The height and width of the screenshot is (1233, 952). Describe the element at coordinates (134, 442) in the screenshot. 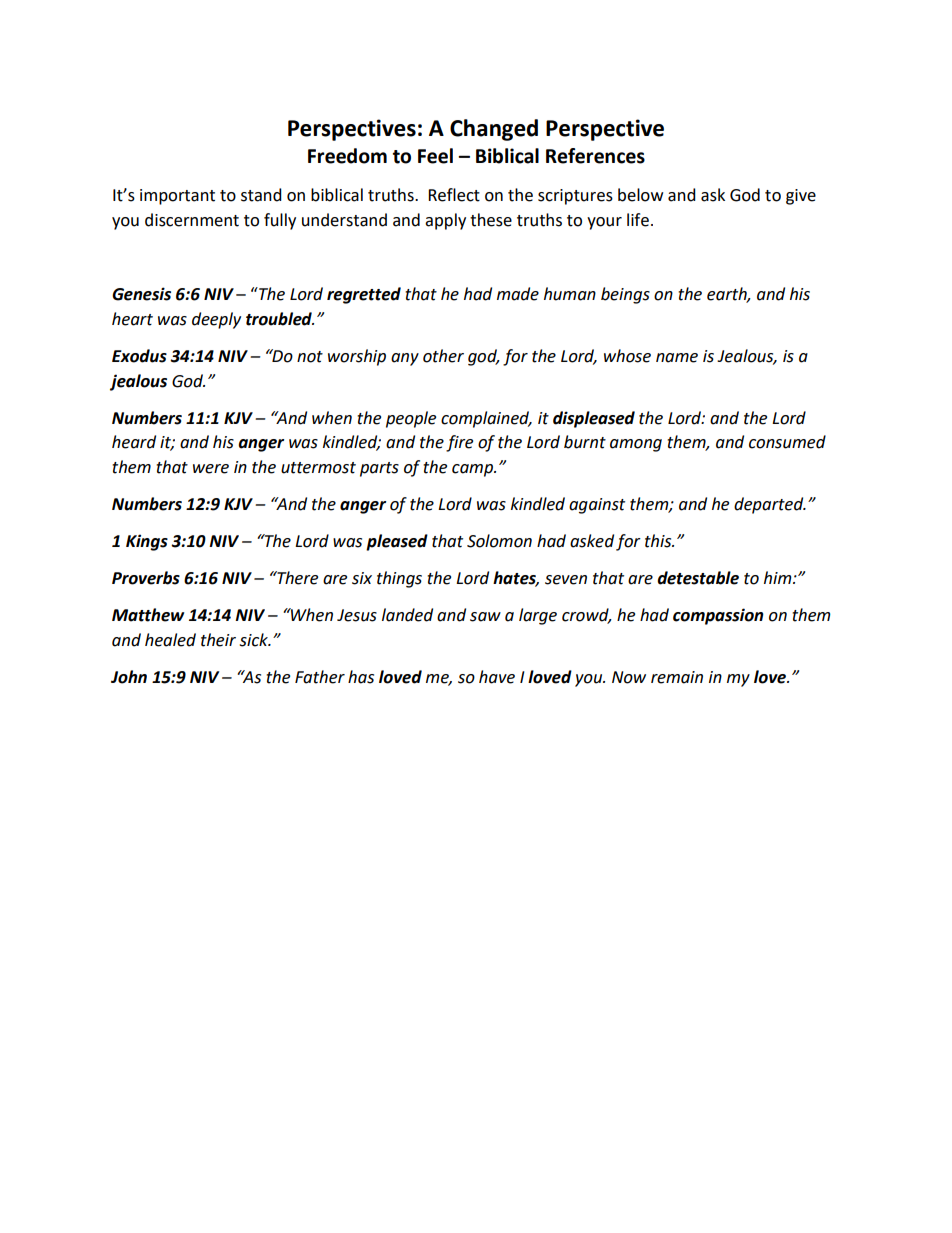

I see `heard` at that location.
